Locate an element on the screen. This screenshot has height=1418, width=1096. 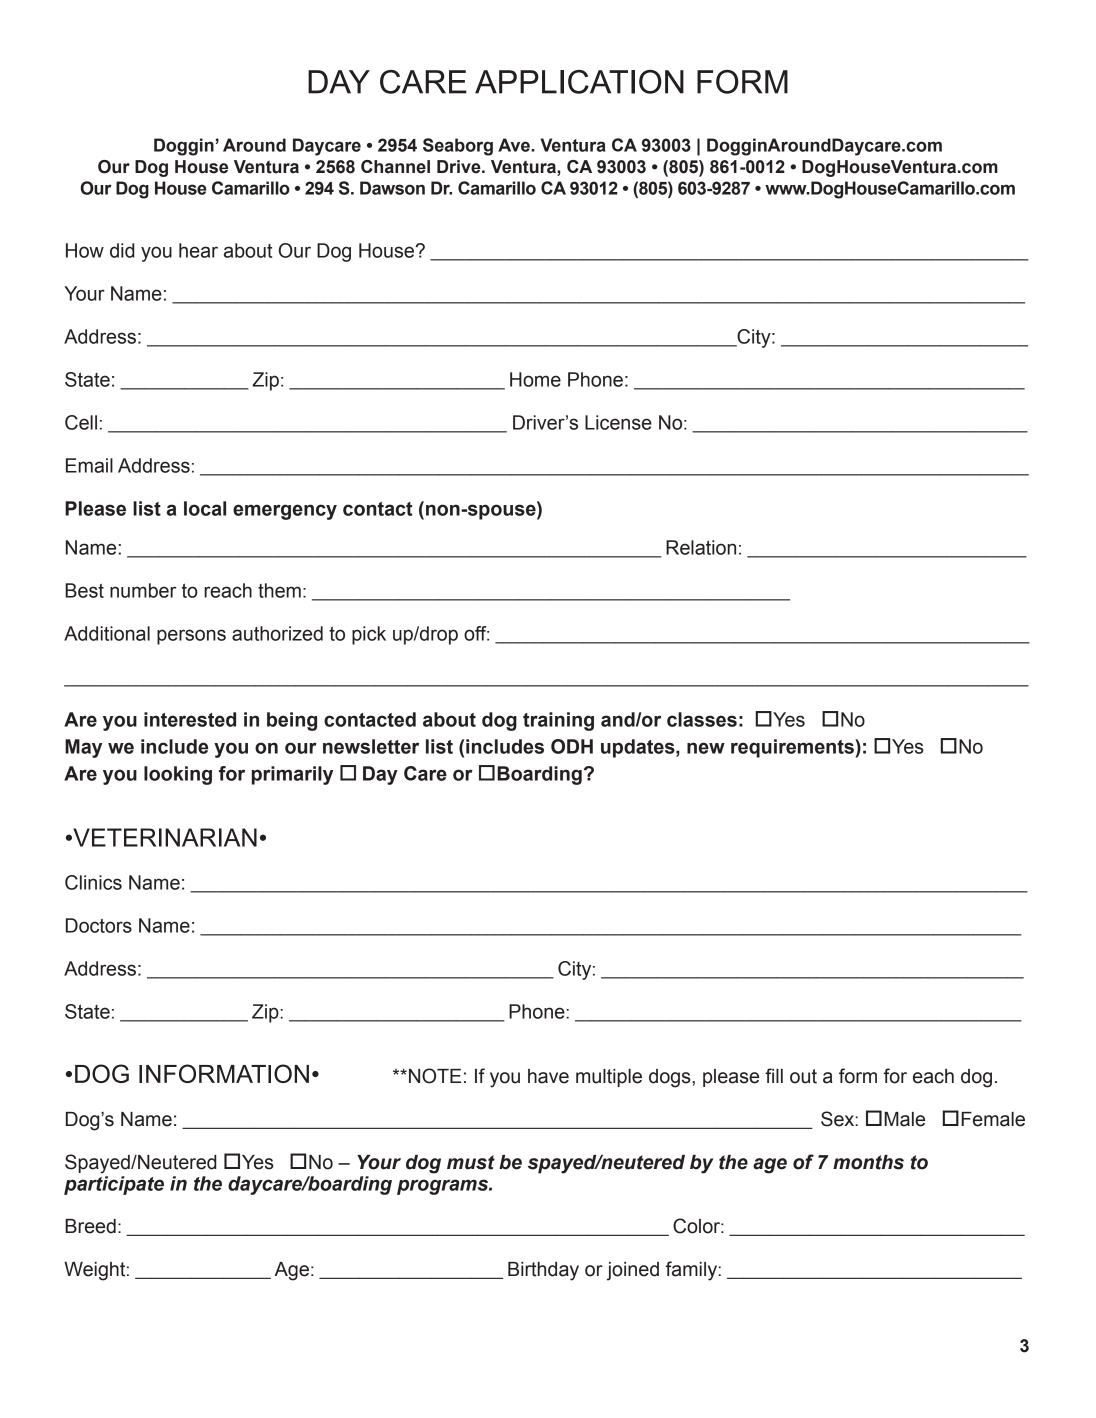
hear is located at coordinates (198, 250).
